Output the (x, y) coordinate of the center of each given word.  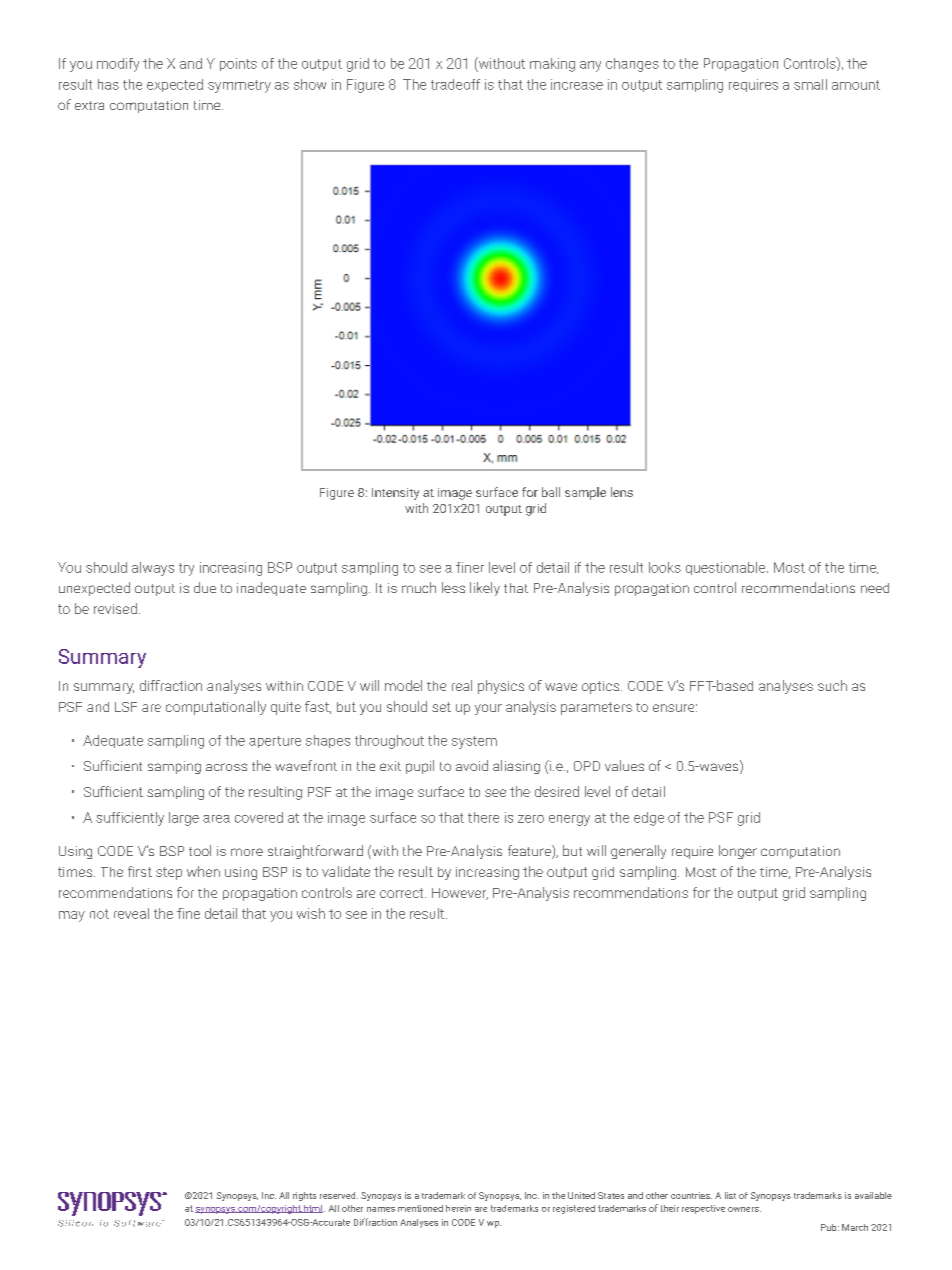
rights (304, 1196)
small (810, 84)
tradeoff (455, 84)
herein (458, 1208)
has (108, 84)
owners (744, 1209)
